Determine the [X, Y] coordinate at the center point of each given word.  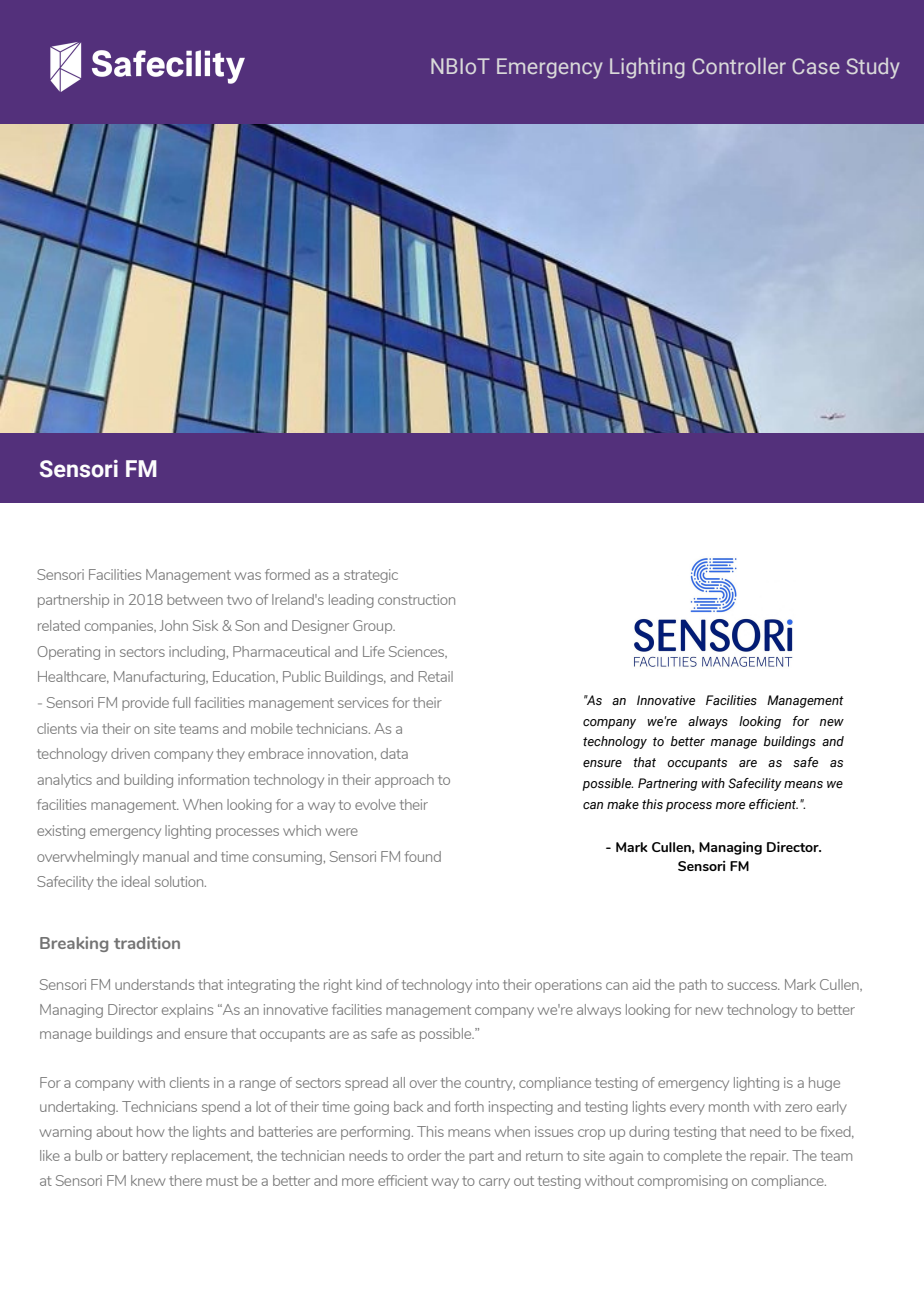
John [173, 625]
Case [816, 66]
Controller [739, 66]
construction [416, 599]
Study [873, 68]
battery [145, 1157]
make [623, 804]
